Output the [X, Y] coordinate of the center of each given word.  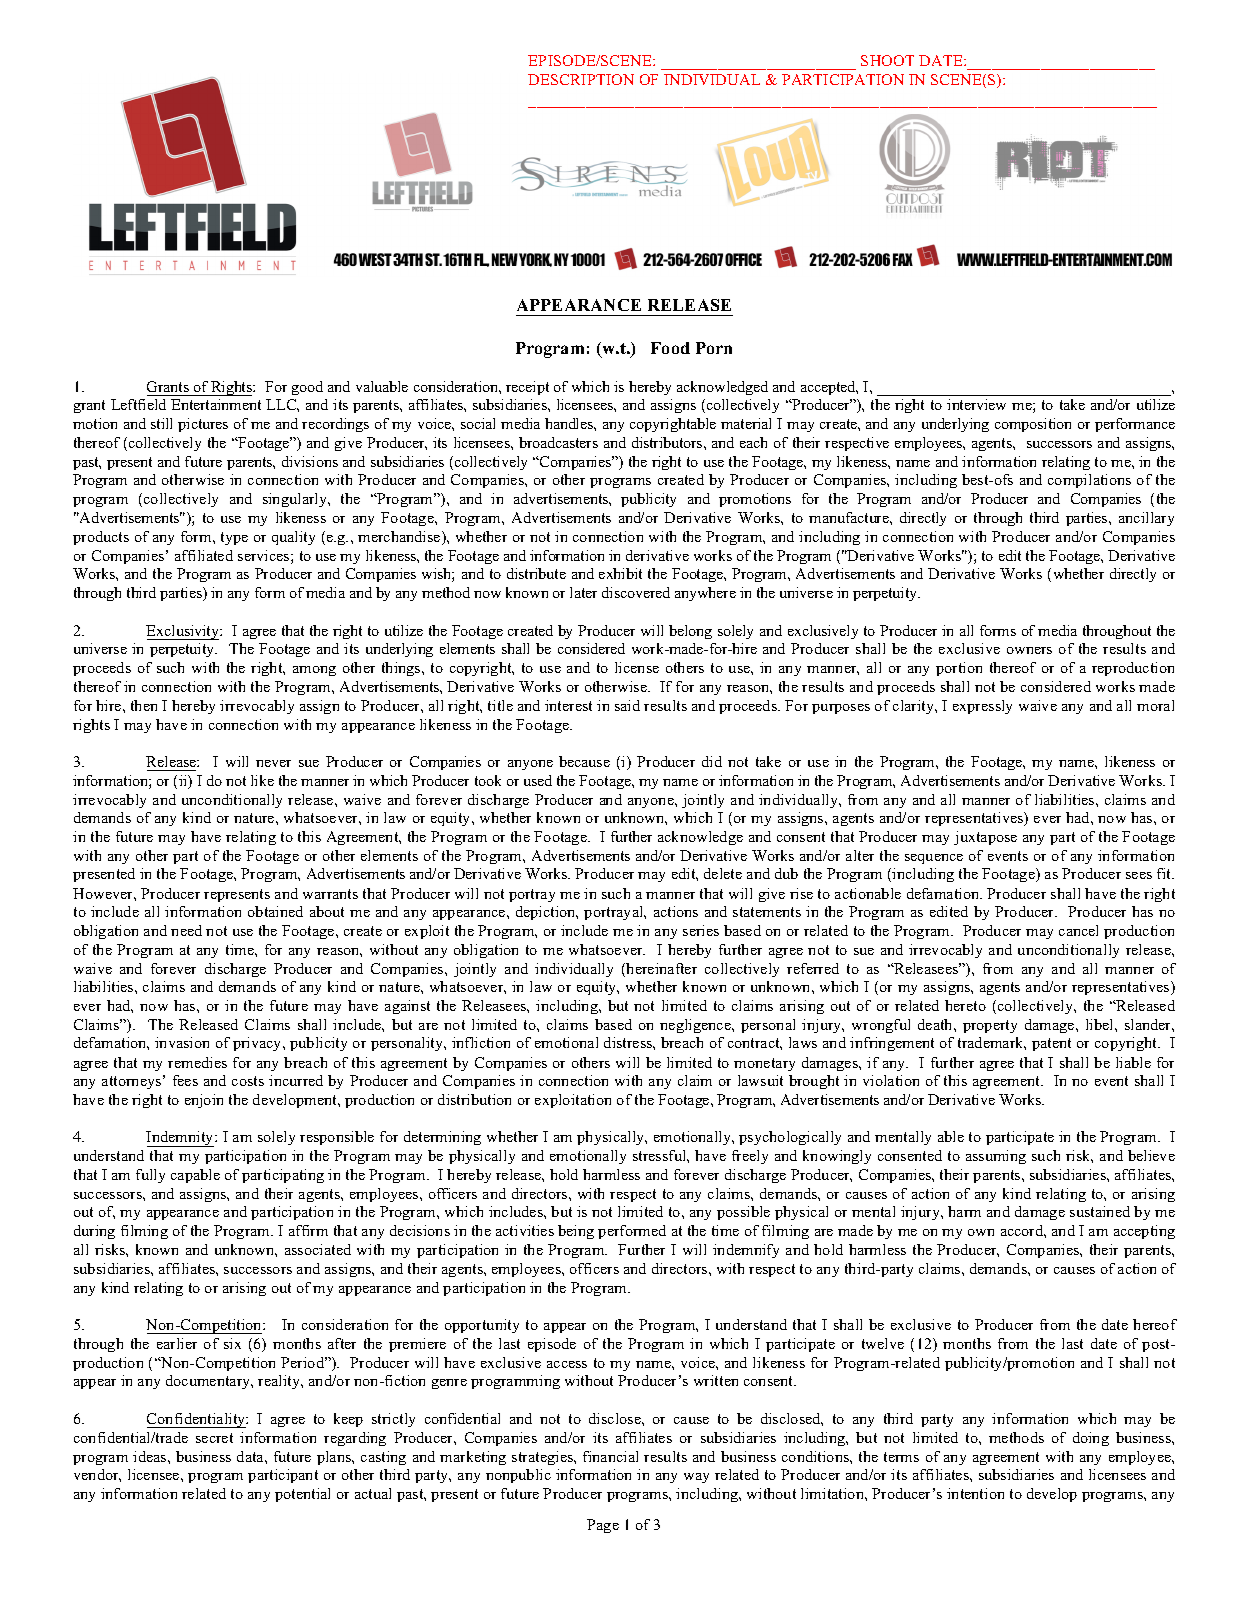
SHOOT [887, 60]
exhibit [620, 573]
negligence [696, 1026]
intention [975, 1493]
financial [610, 1456]
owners [1029, 650]
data [251, 1456]
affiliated [204, 555]
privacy [258, 1044]
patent [1051, 1044]
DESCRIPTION [581, 79]
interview [976, 404]
